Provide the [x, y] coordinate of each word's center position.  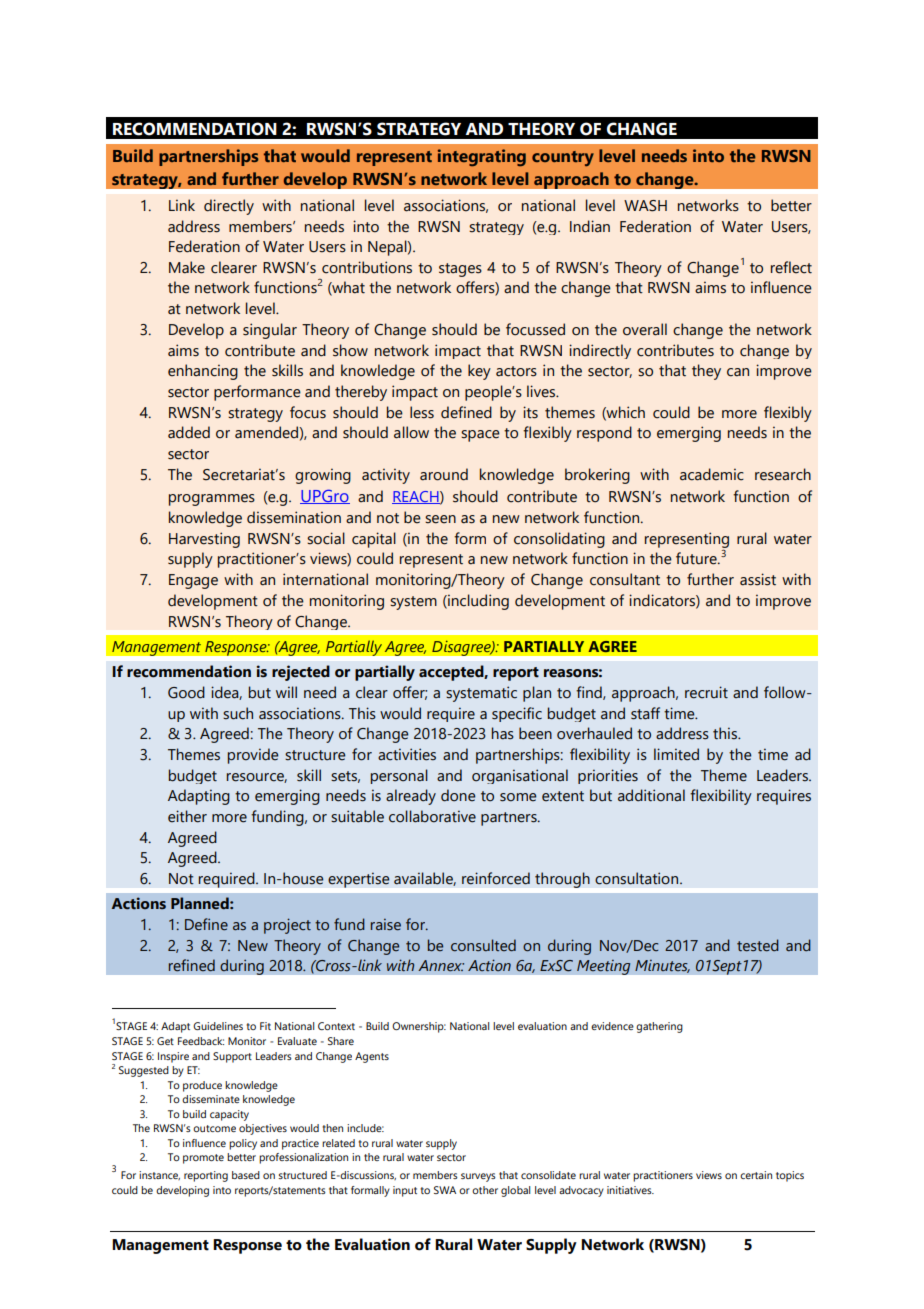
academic [712, 474]
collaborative [432, 816]
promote [203, 1159]
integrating [482, 157]
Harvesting [204, 540]
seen [440, 519]
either [187, 816]
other [485, 1190]
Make [187, 267]
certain [756, 1175]
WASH [645, 206]
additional [651, 795]
